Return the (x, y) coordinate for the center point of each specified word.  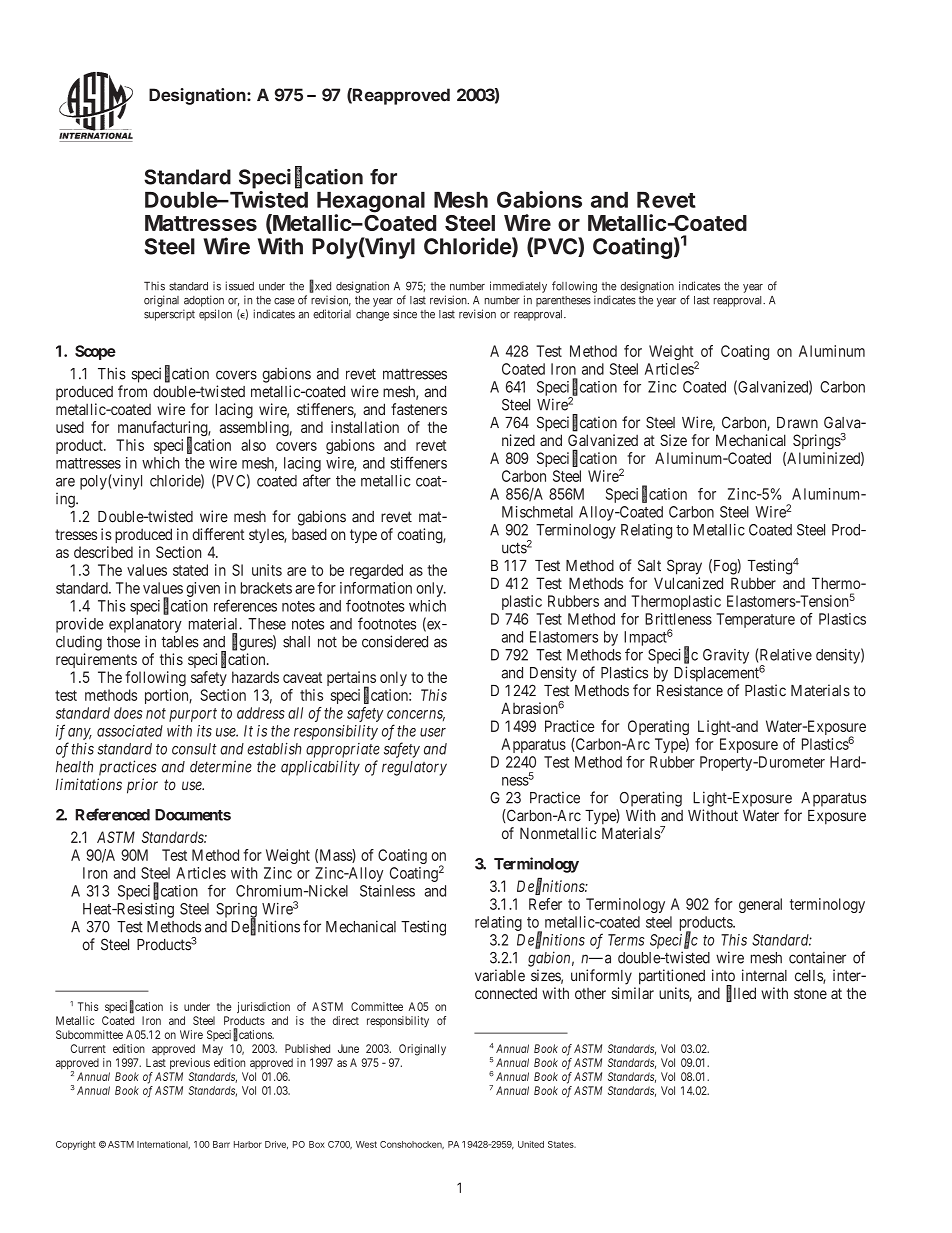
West (366, 1144)
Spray (684, 567)
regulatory (414, 768)
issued (240, 286)
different (218, 534)
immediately (518, 287)
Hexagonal (371, 203)
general (760, 905)
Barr (221, 1144)
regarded (376, 571)
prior (142, 786)
